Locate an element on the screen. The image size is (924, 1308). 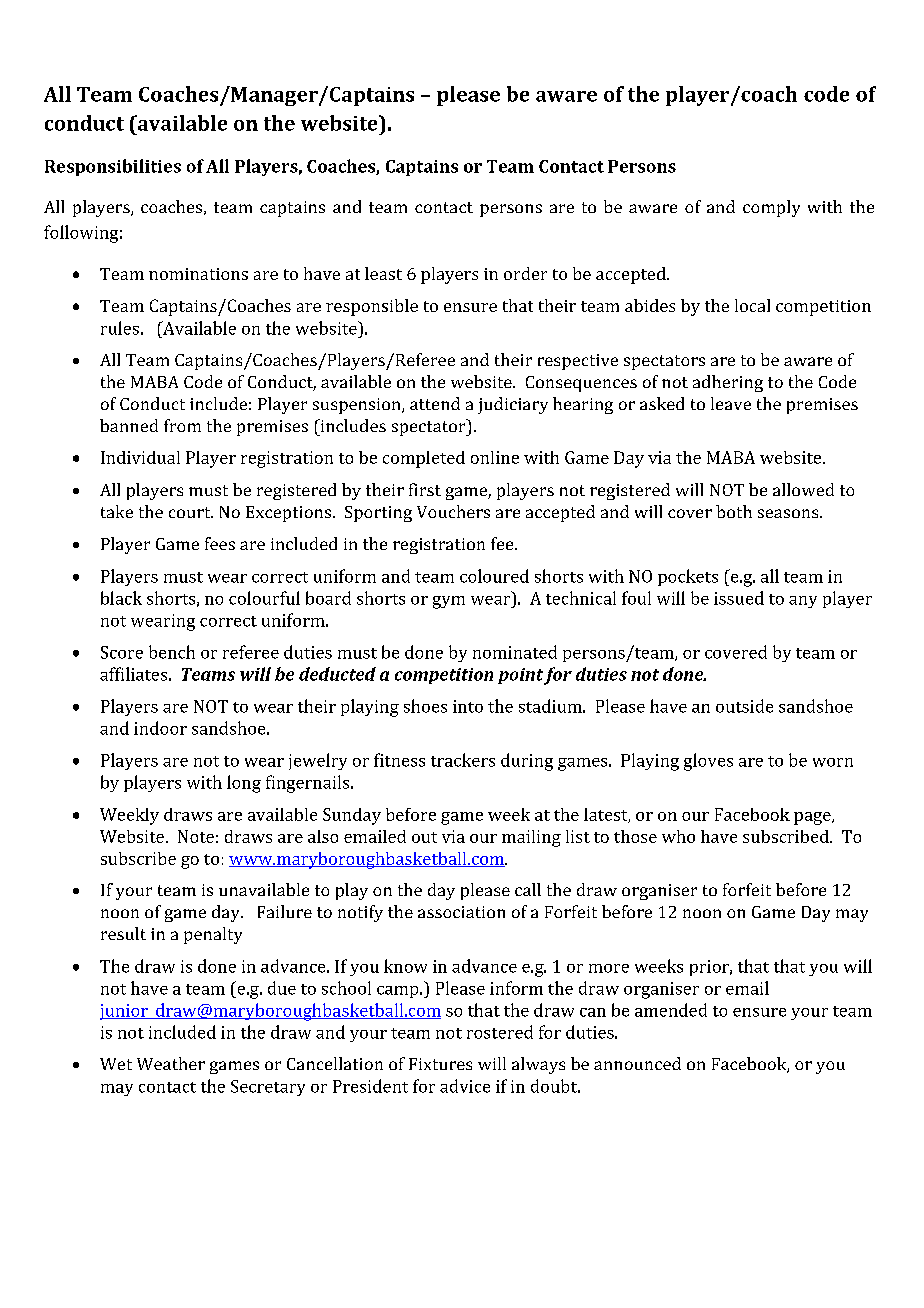
mailing is located at coordinates (531, 838).
